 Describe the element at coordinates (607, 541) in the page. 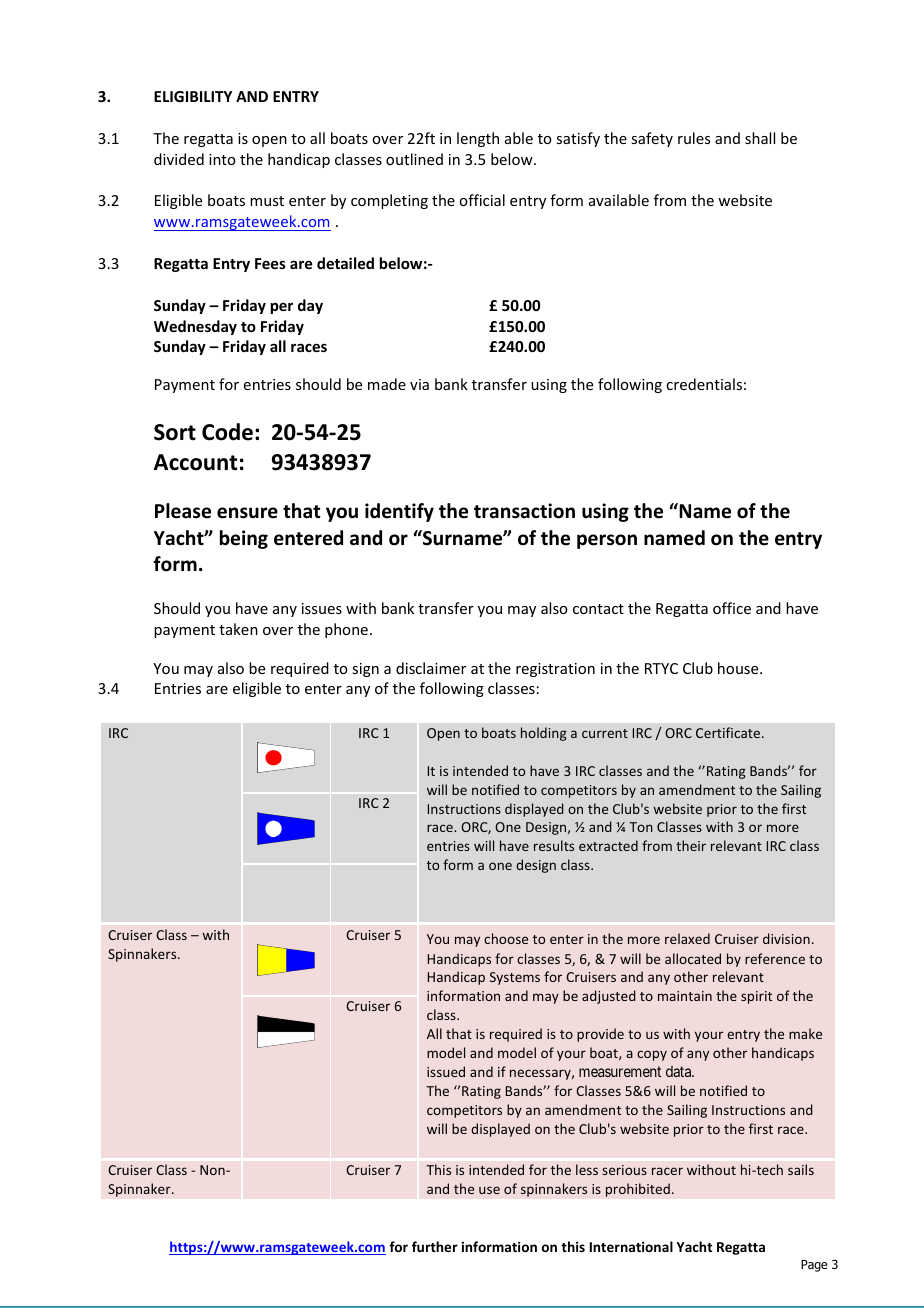

I see `person` at that location.
